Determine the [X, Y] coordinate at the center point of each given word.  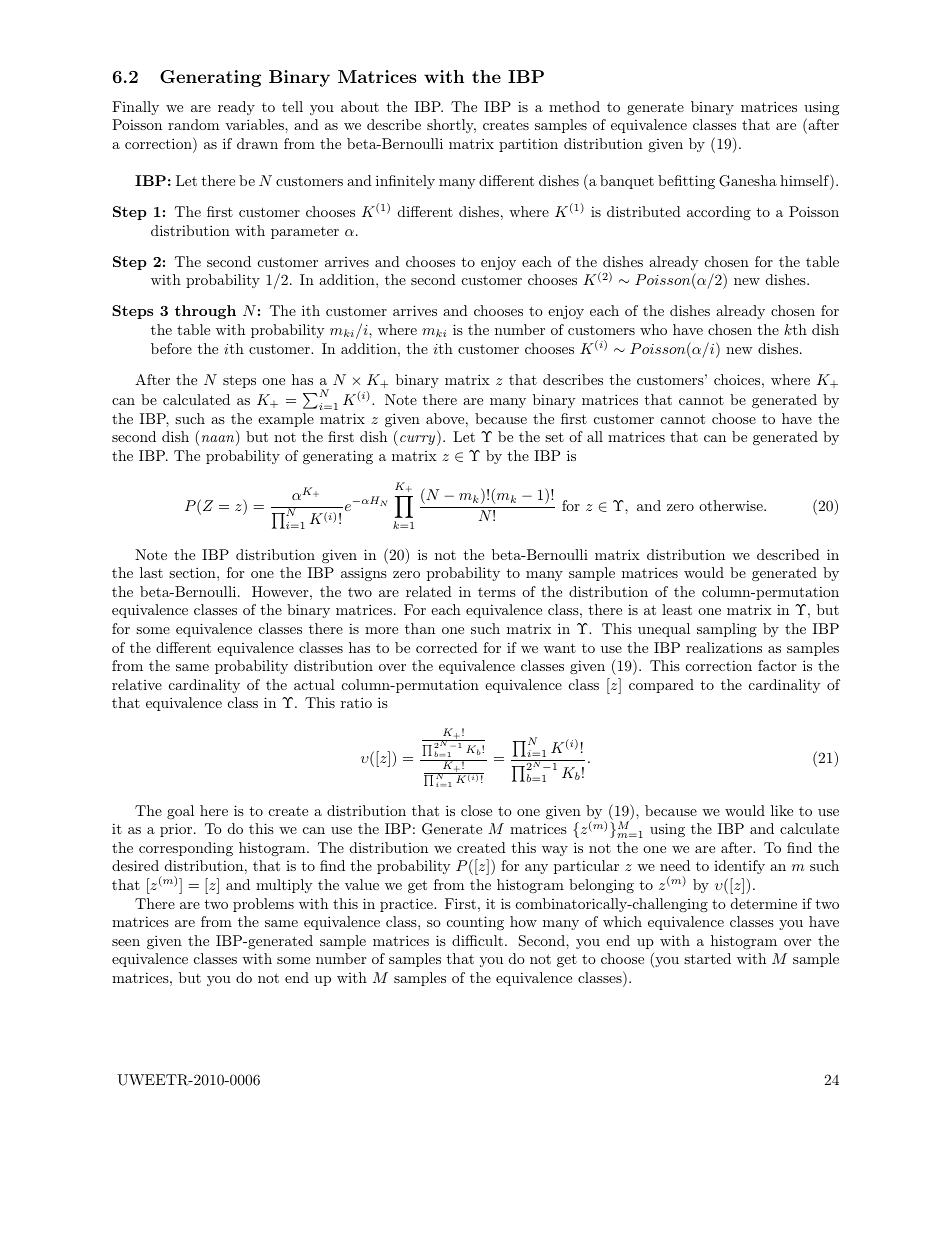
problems [263, 905]
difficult [477, 940]
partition [528, 145]
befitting [686, 182]
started [707, 958]
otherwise [732, 505]
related [429, 591]
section [193, 572]
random [193, 124]
